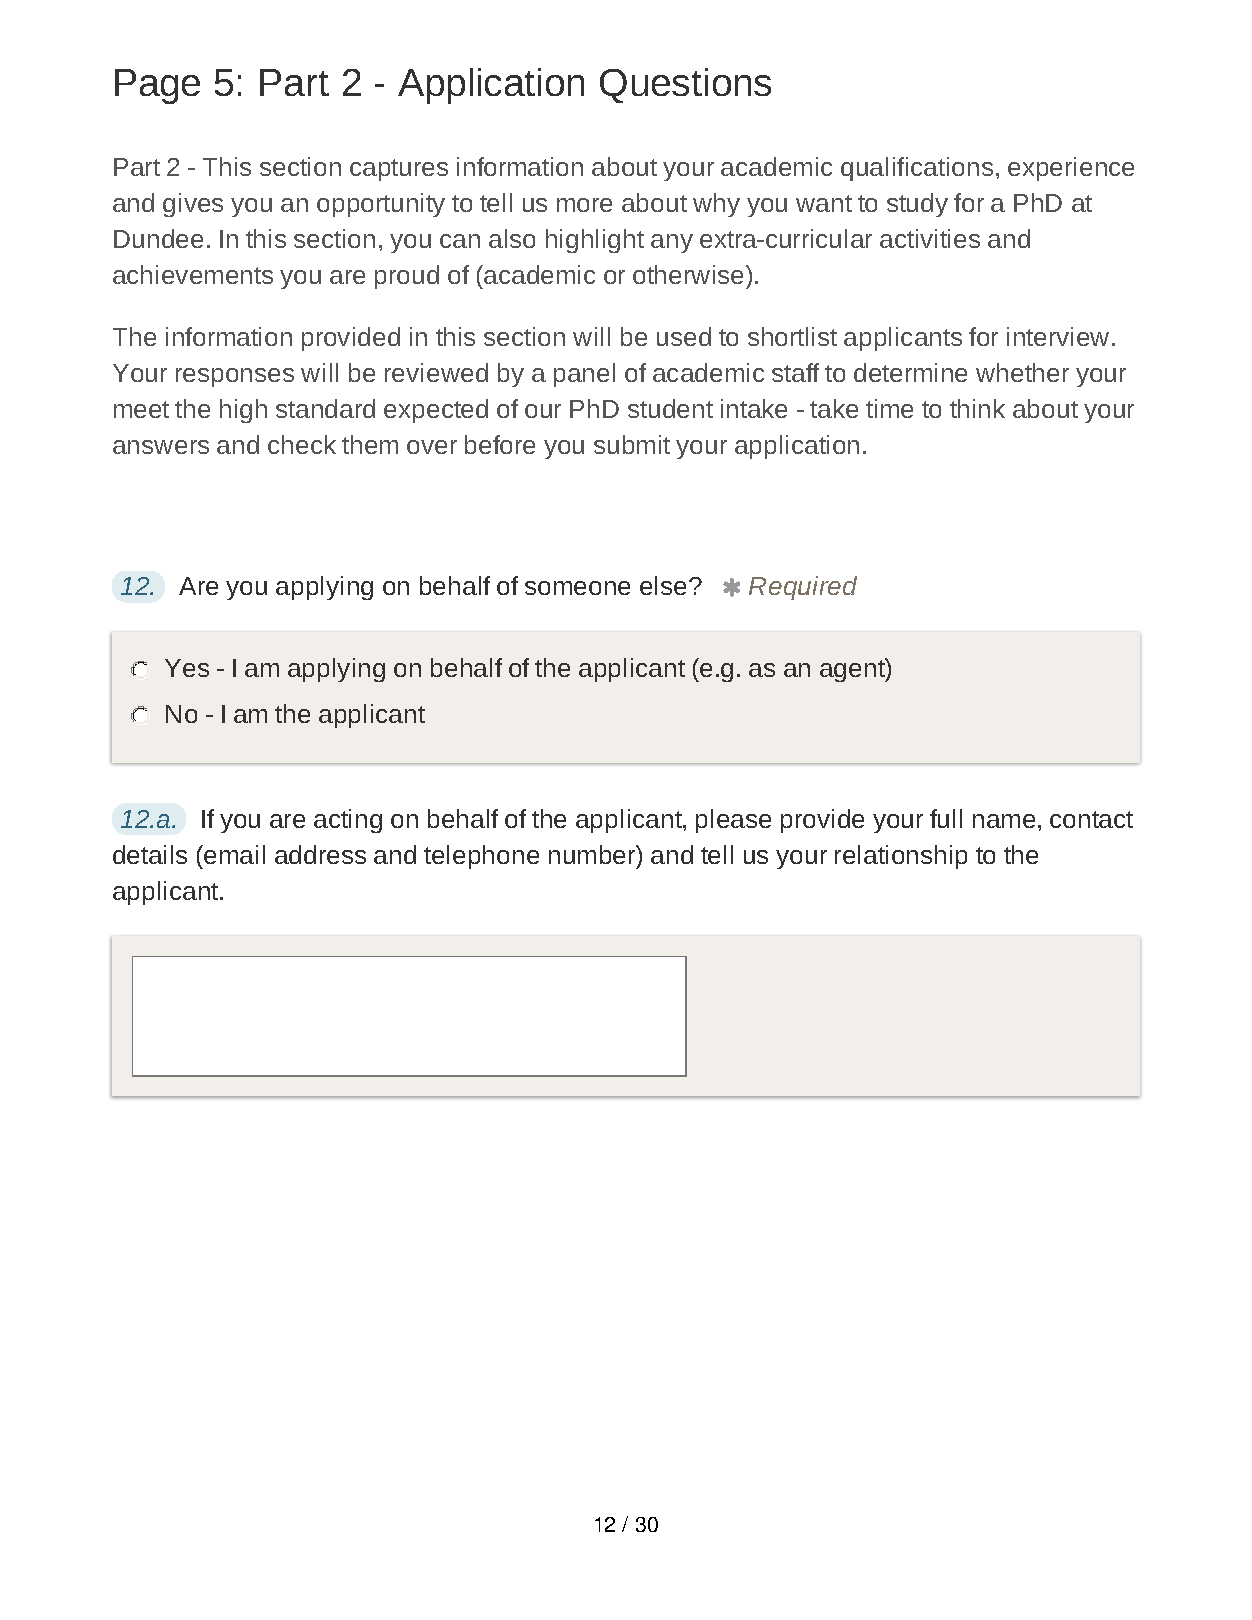  Describe the element at coordinates (803, 588) in the screenshot. I see `Required` at that location.
